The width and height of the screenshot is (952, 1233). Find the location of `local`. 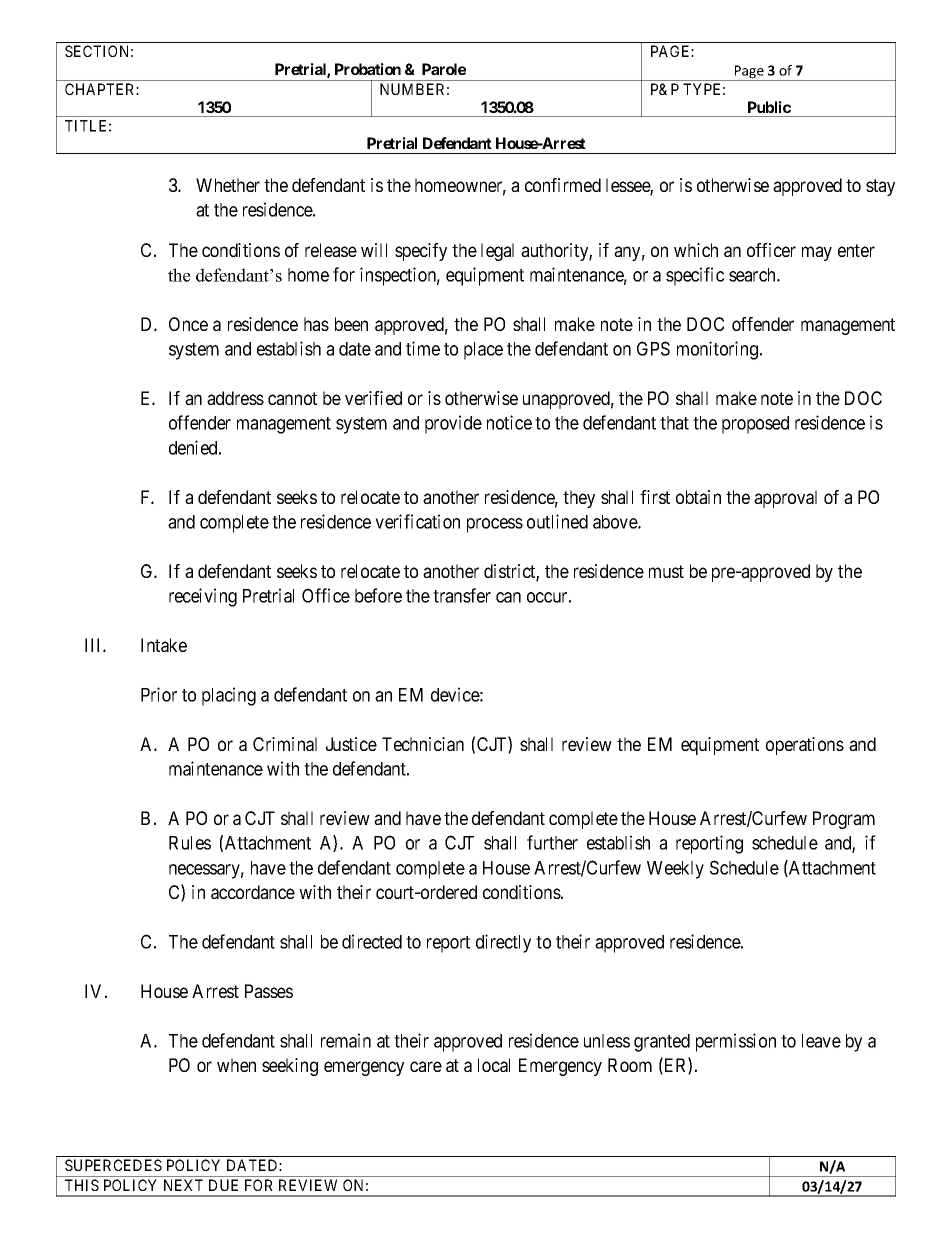

local is located at coordinates (494, 1065).
